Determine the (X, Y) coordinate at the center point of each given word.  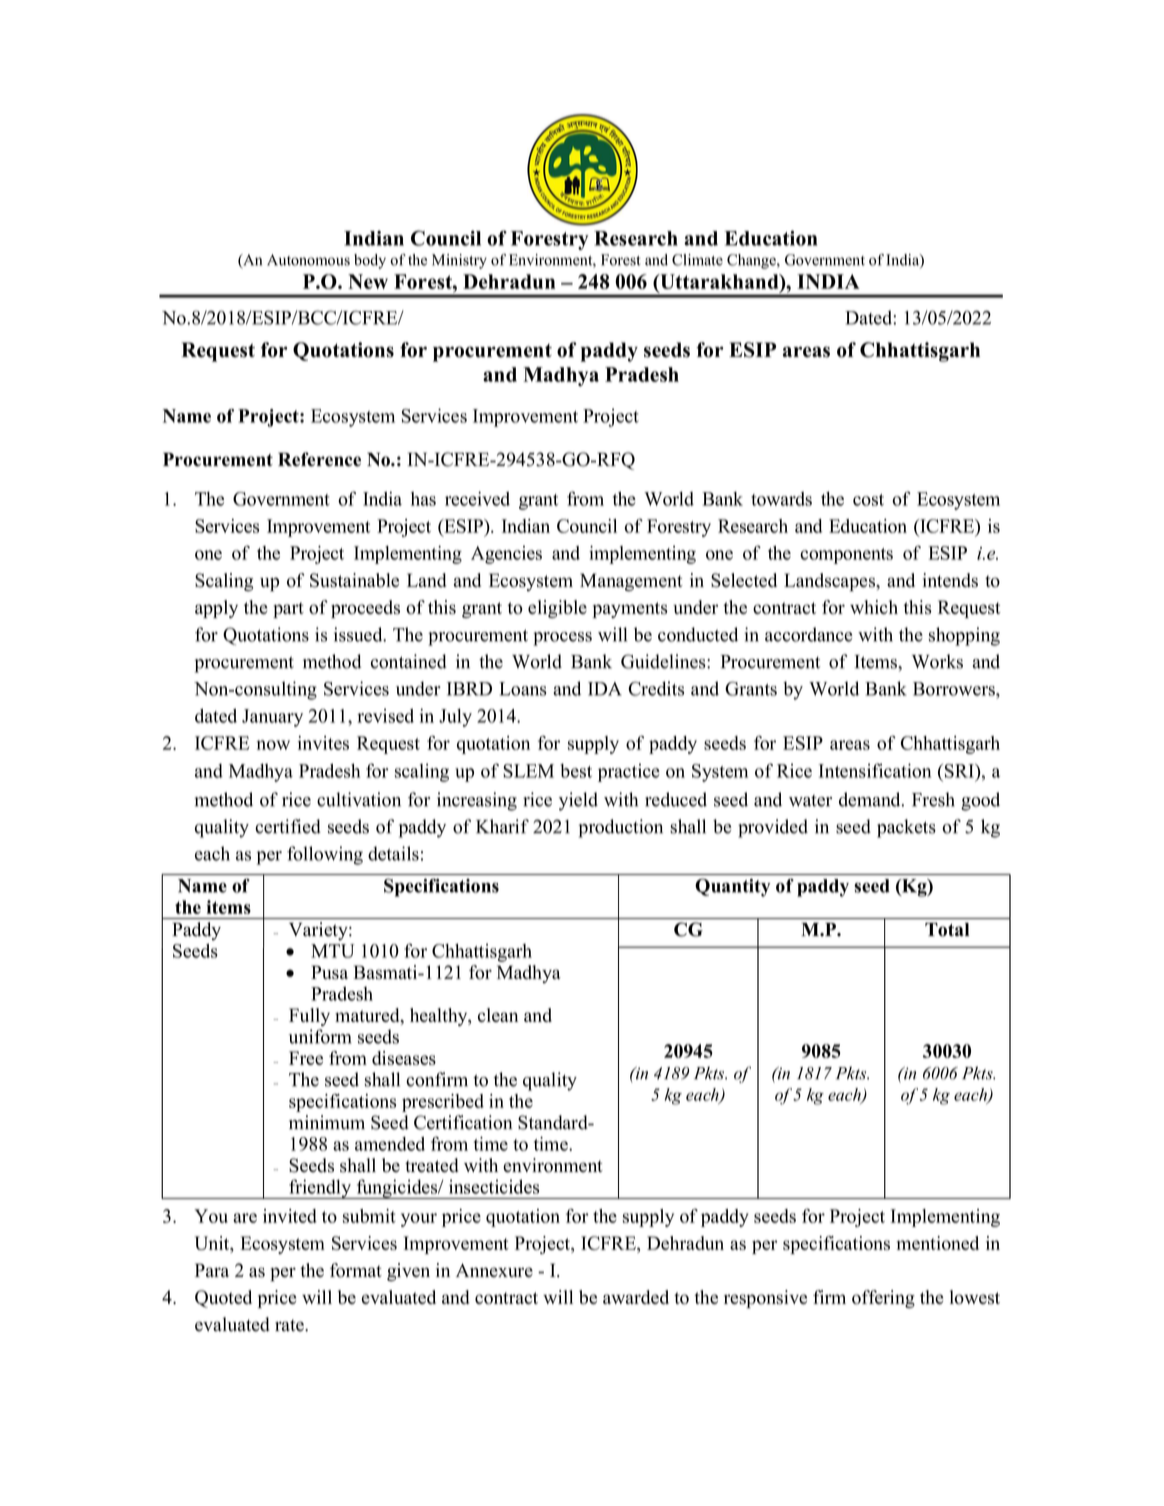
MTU (333, 951)
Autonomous (308, 260)
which (874, 607)
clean (498, 1015)
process (562, 639)
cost (868, 500)
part (288, 610)
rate (290, 1325)
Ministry (459, 261)
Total (947, 930)
